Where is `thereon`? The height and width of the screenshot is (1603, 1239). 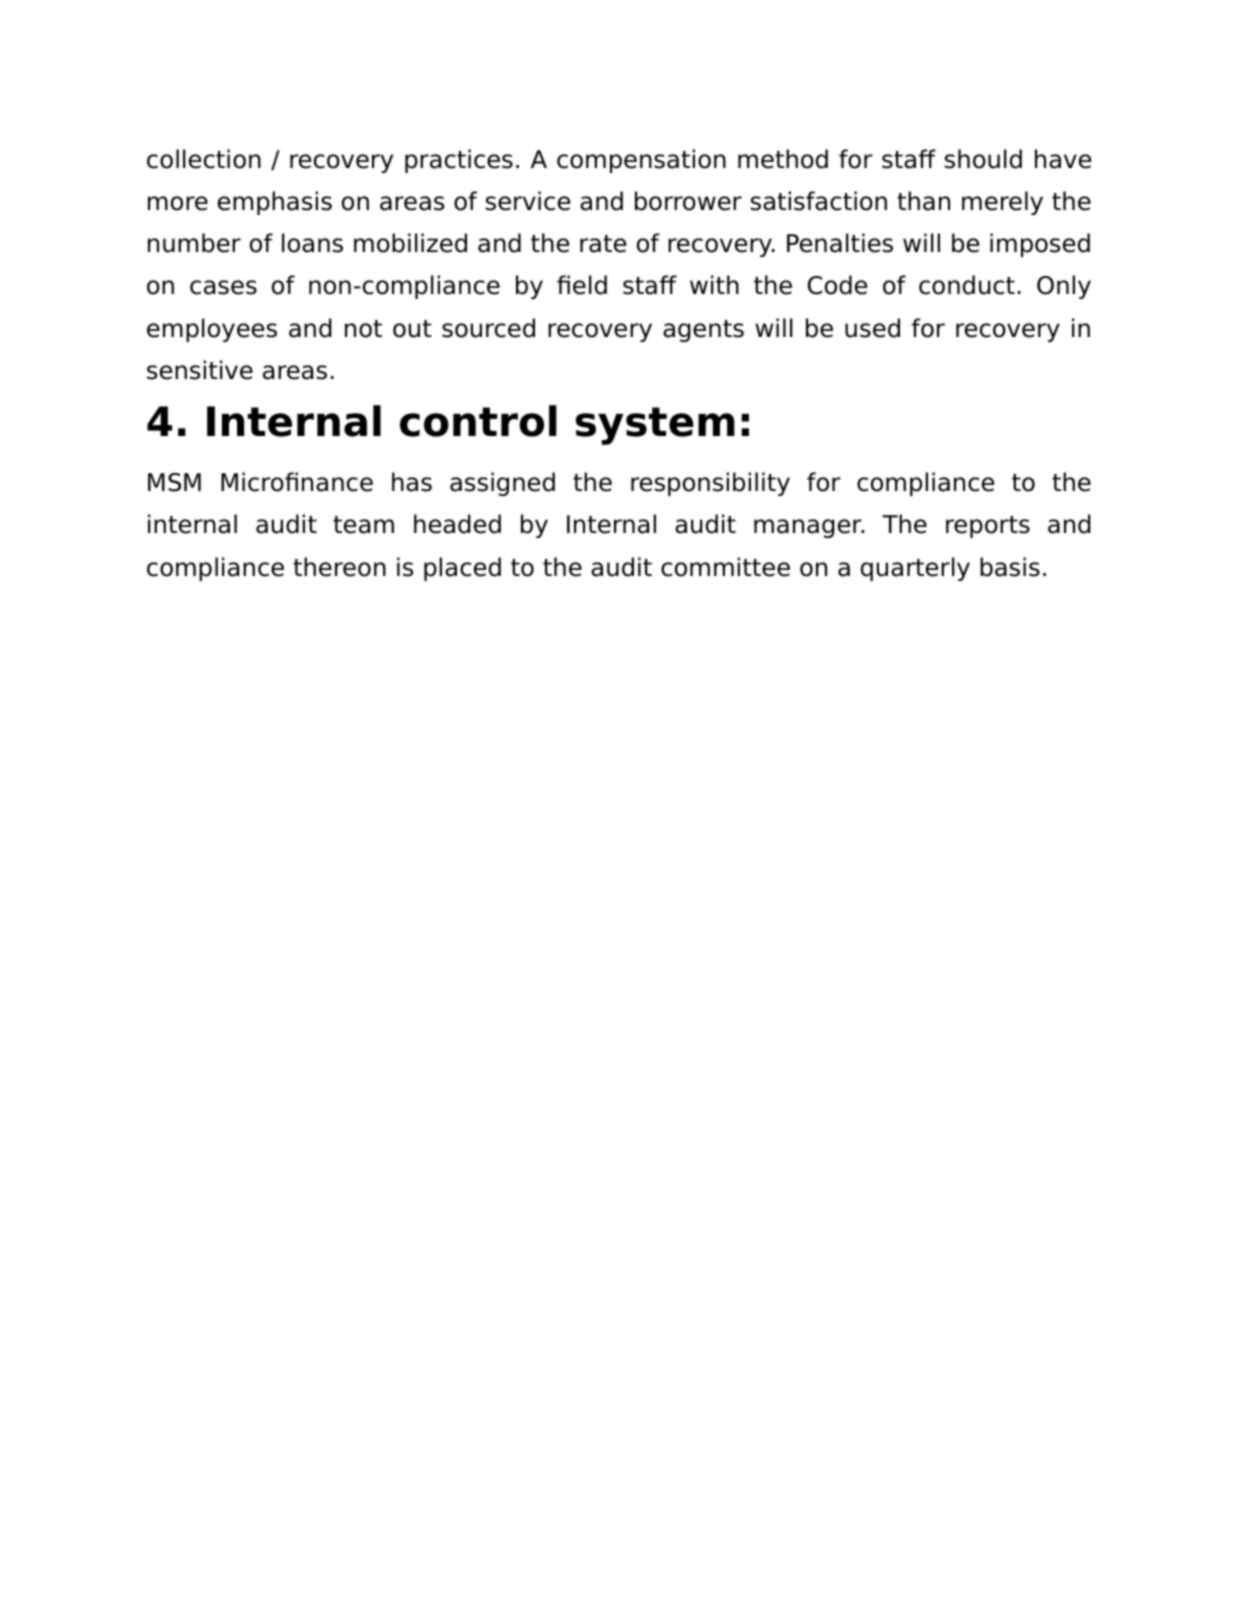 thereon is located at coordinates (339, 567).
